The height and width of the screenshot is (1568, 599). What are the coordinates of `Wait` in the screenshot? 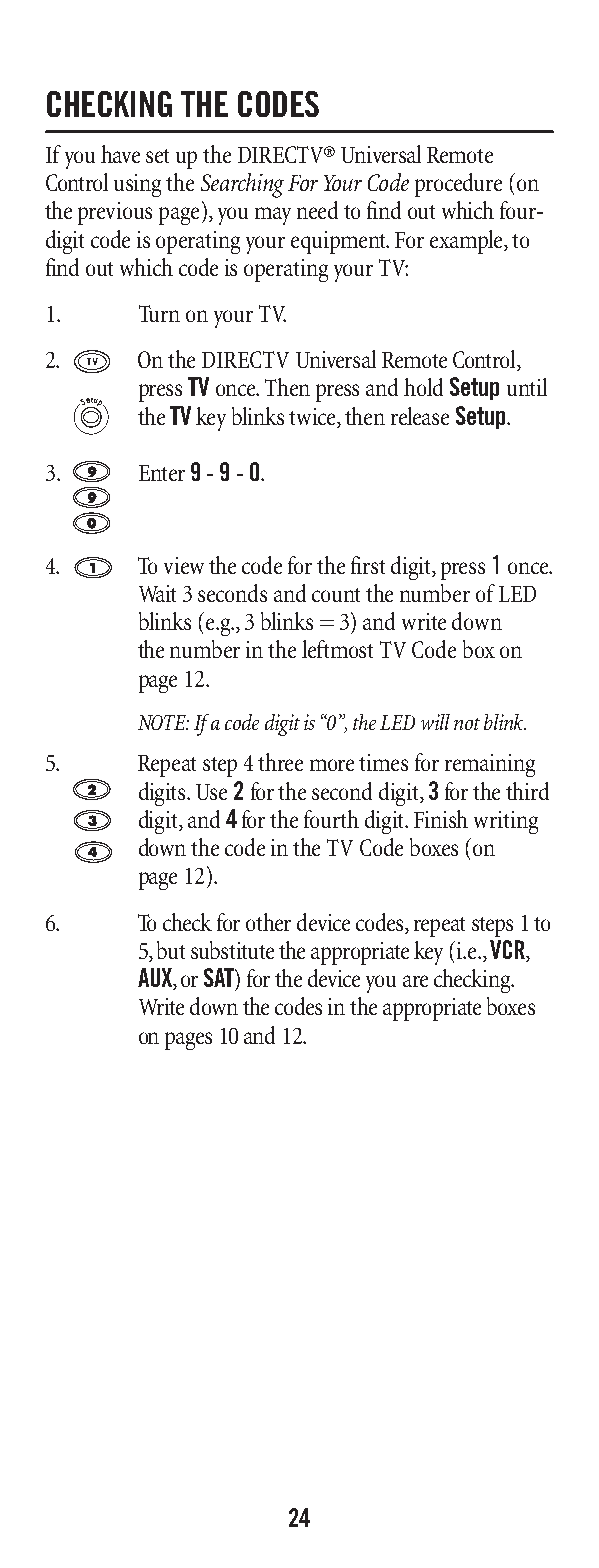 It's located at (157, 593).
